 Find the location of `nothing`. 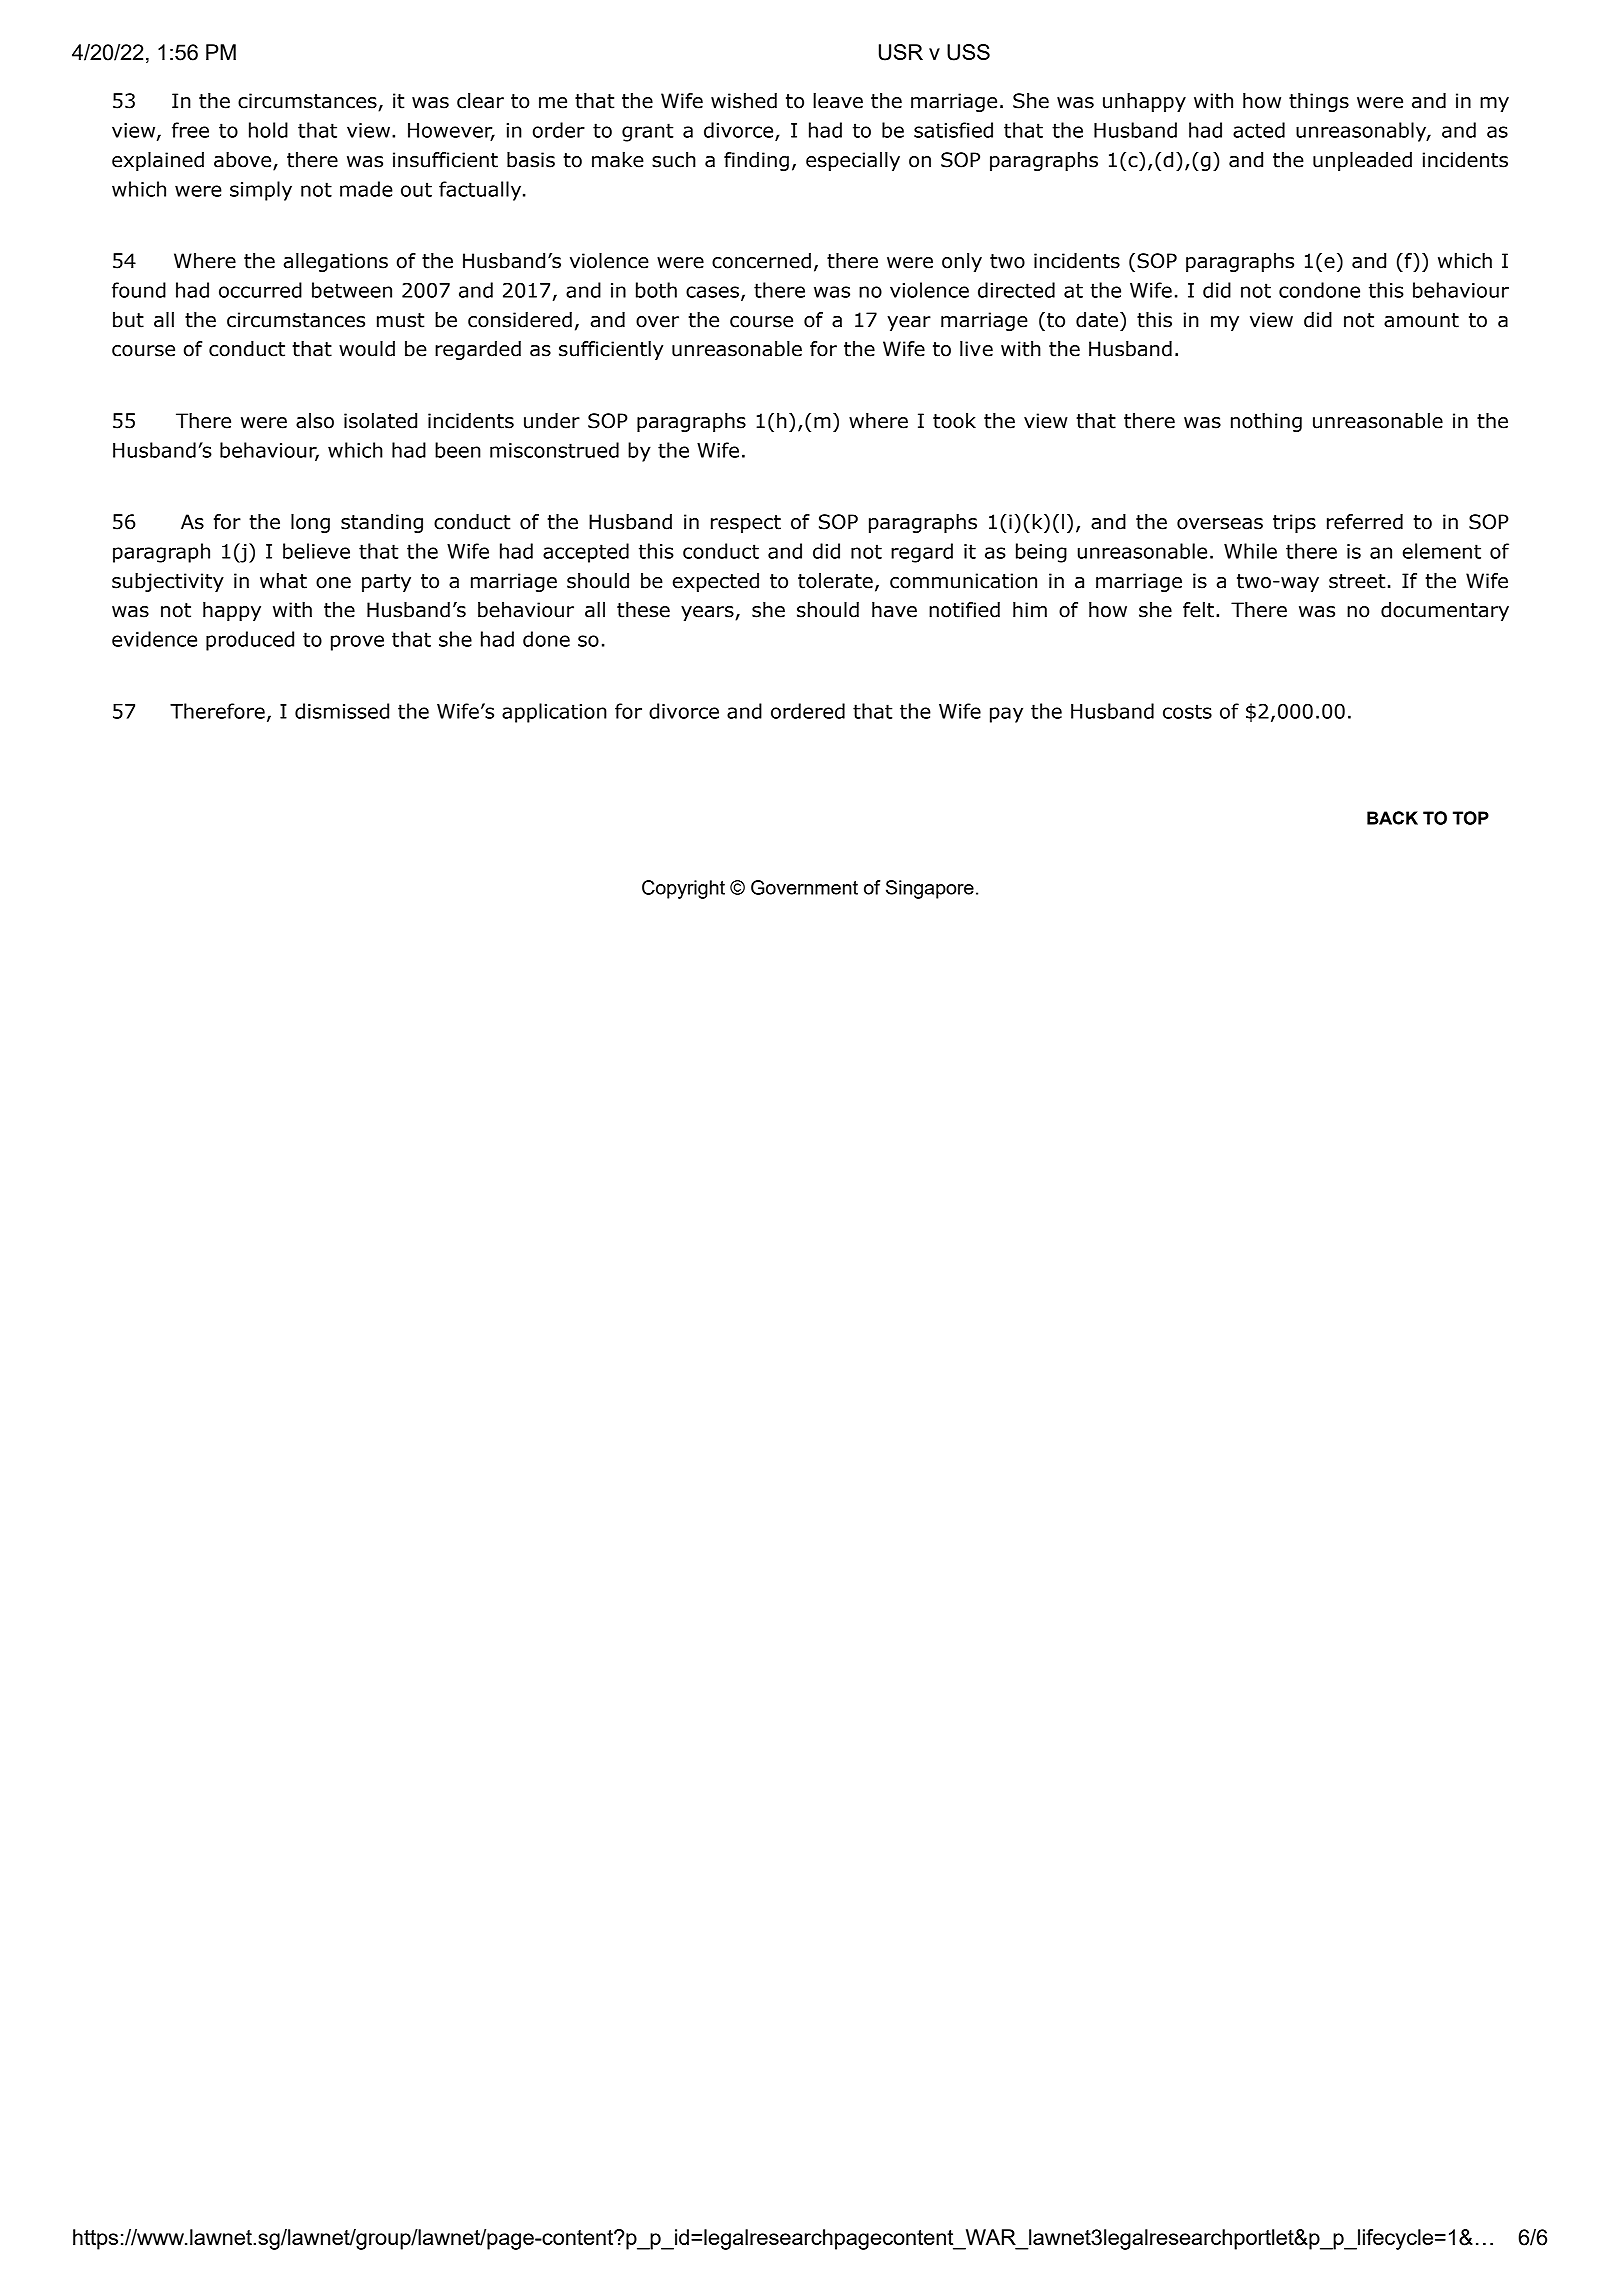

nothing is located at coordinates (1266, 422).
